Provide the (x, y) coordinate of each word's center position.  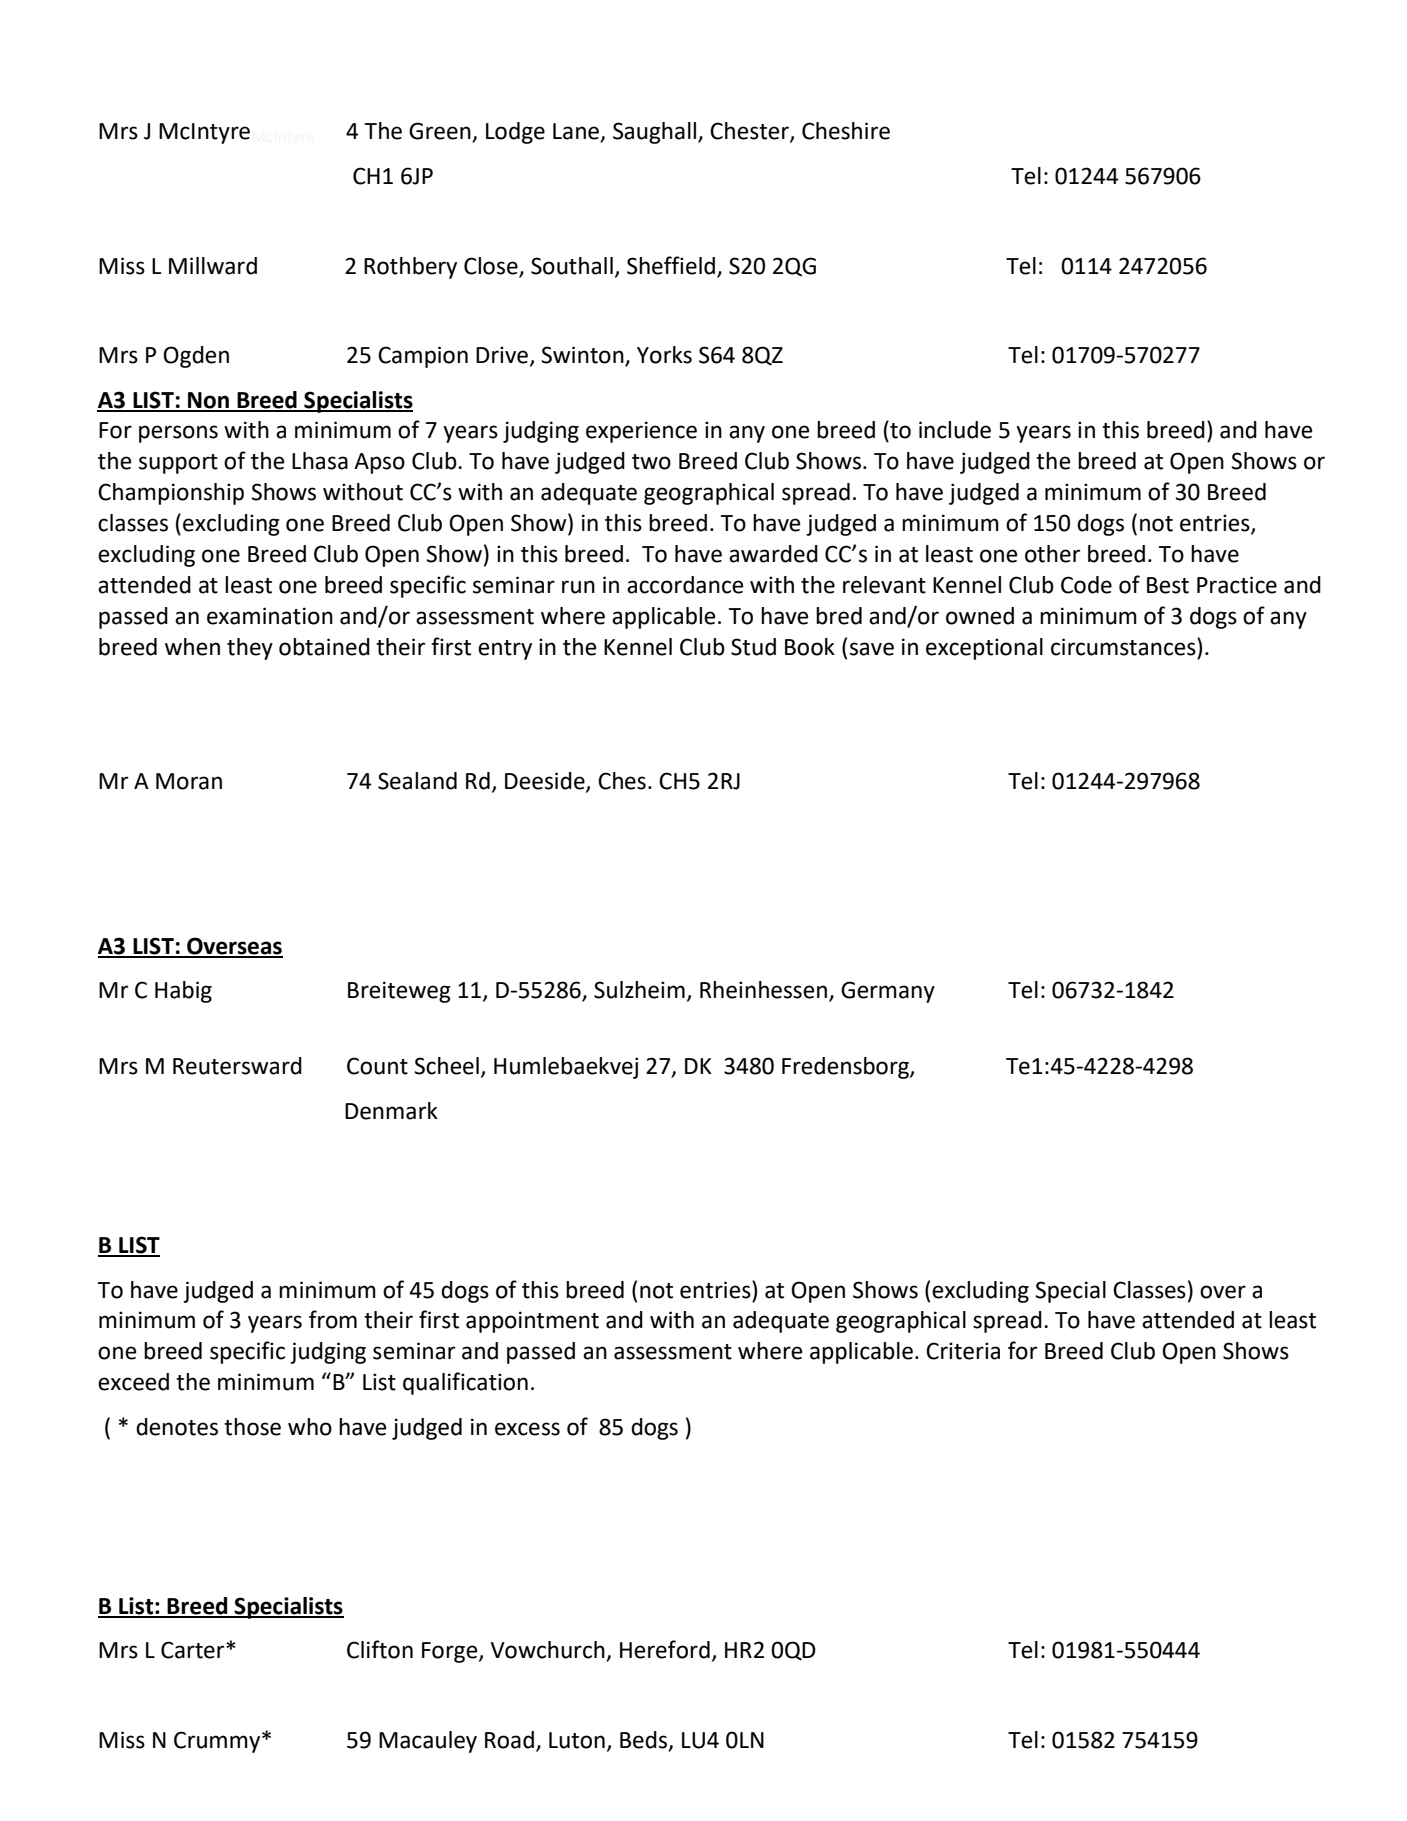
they (250, 649)
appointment (532, 1322)
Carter (194, 1650)
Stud (753, 647)
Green (441, 132)
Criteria (963, 1351)
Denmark (391, 1111)
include (955, 430)
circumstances (1124, 646)
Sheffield (671, 265)
